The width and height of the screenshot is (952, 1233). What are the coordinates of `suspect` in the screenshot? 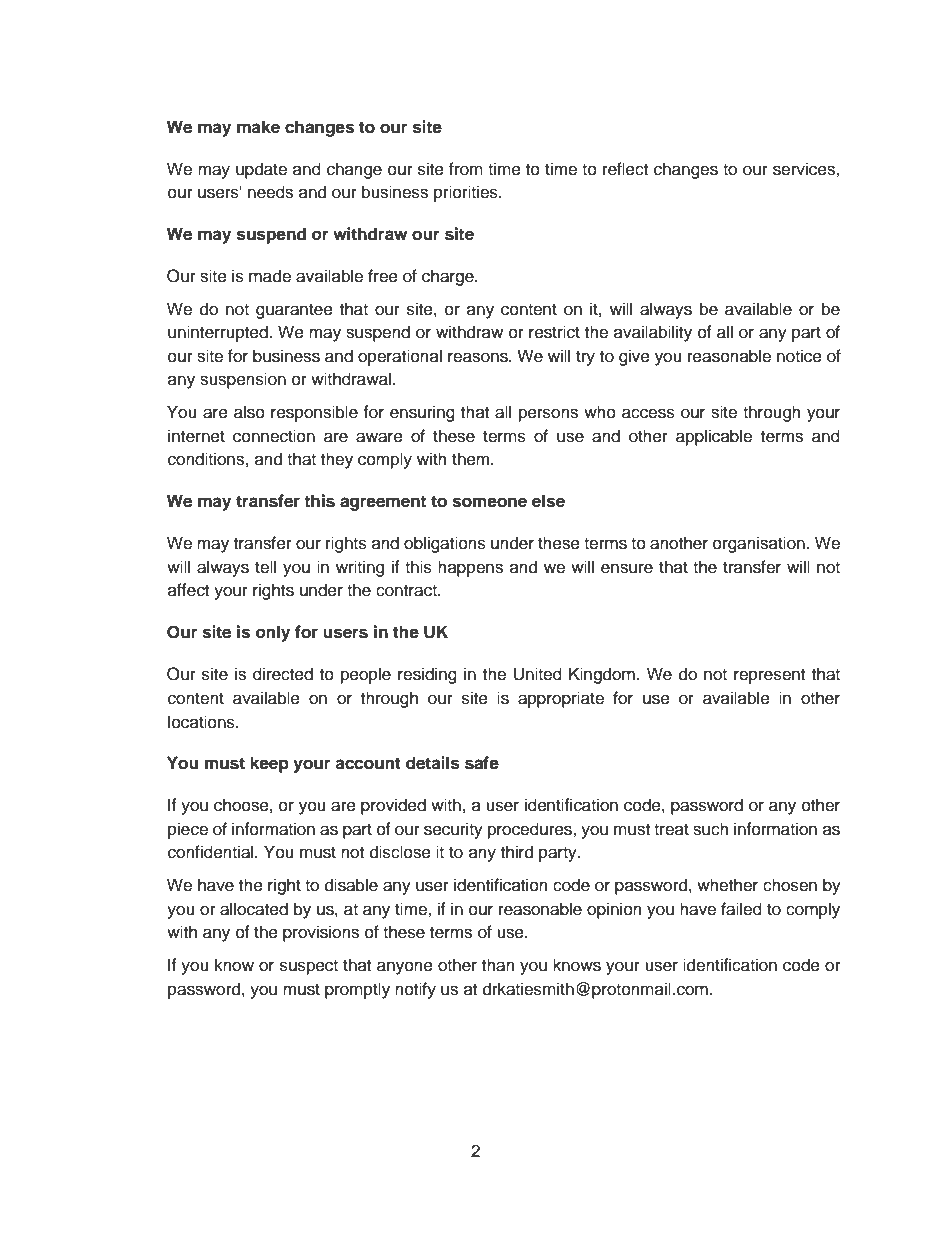 It's located at (309, 967).
